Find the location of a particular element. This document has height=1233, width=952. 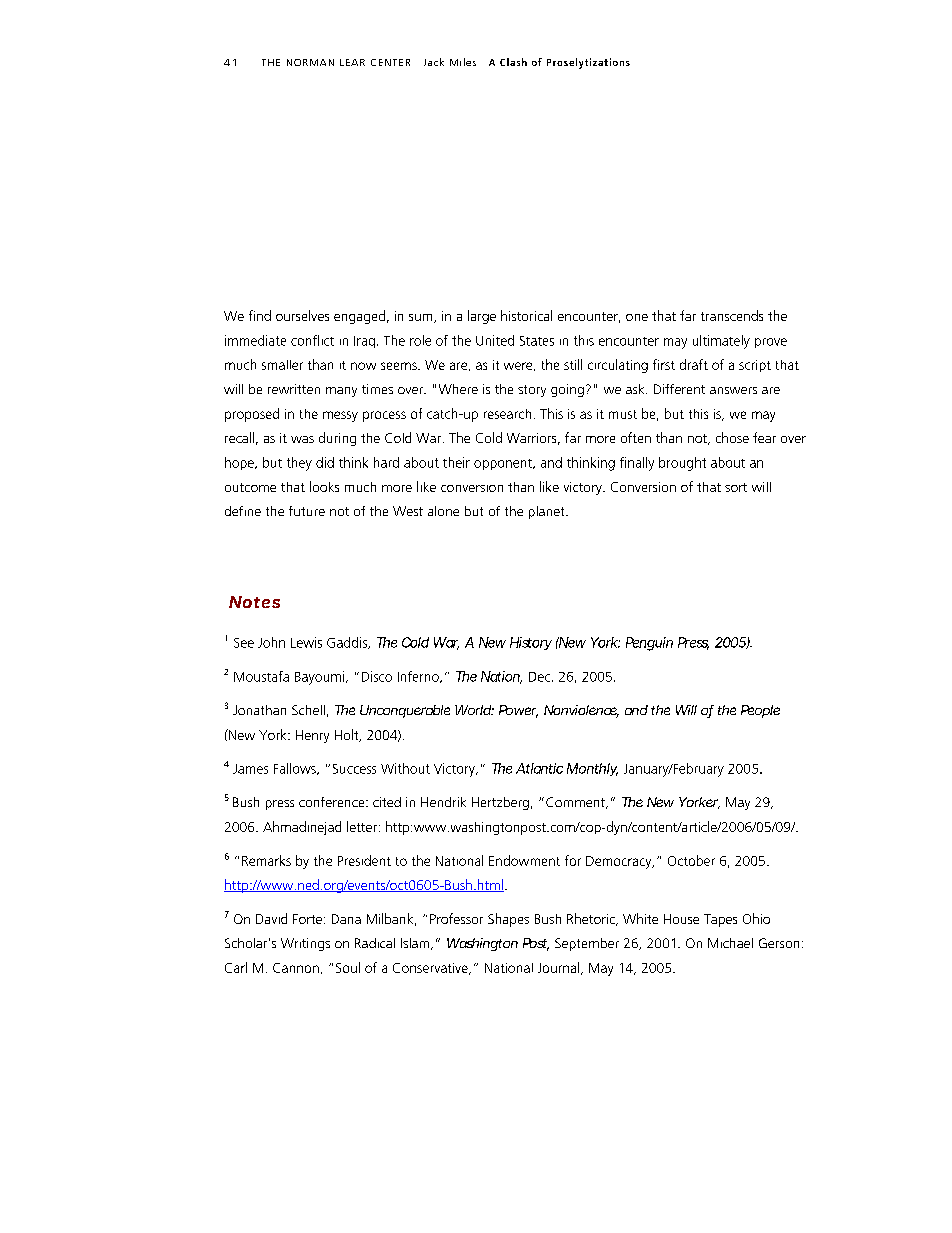

Writings is located at coordinates (305, 944).
